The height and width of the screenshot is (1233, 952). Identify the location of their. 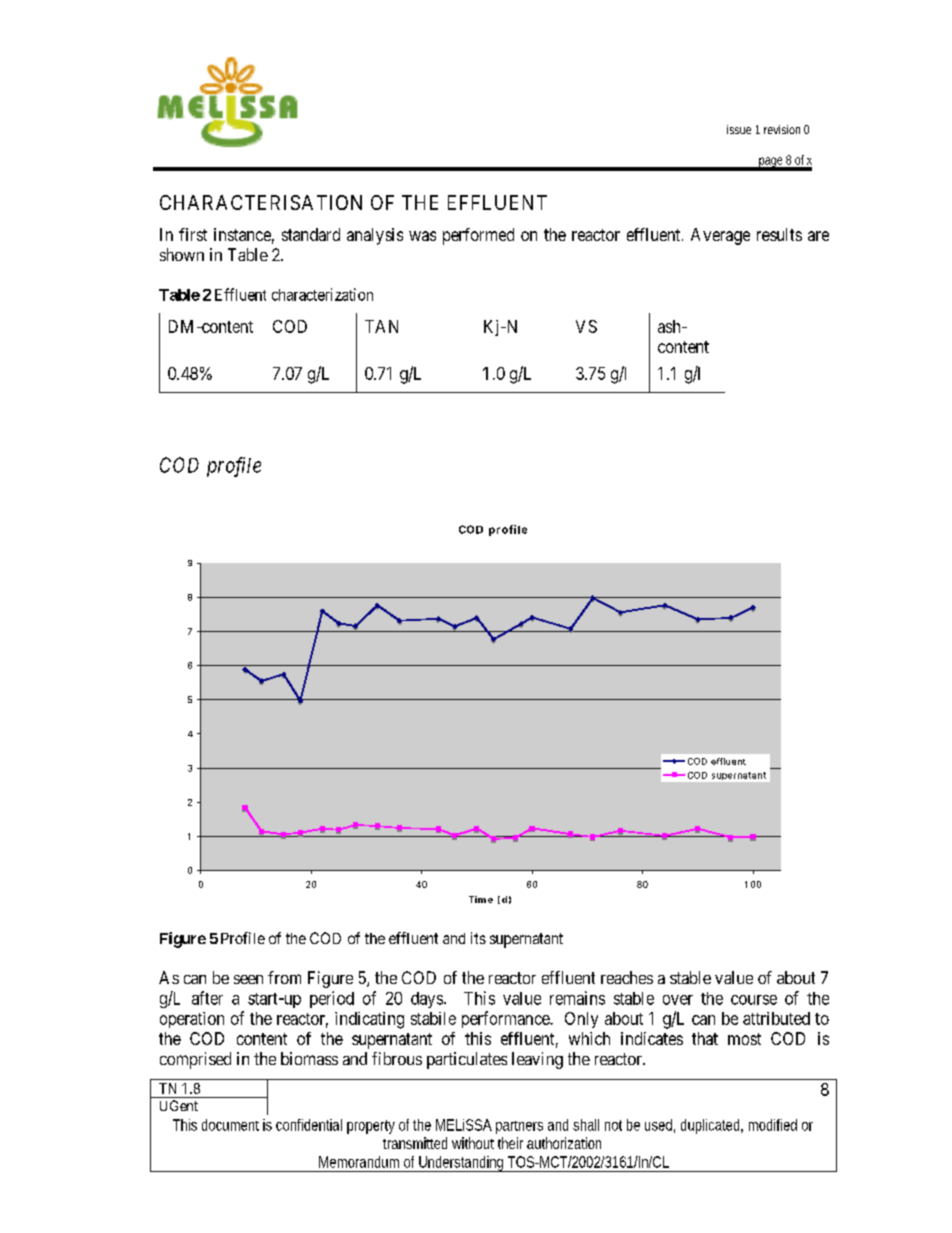
(510, 1143).
